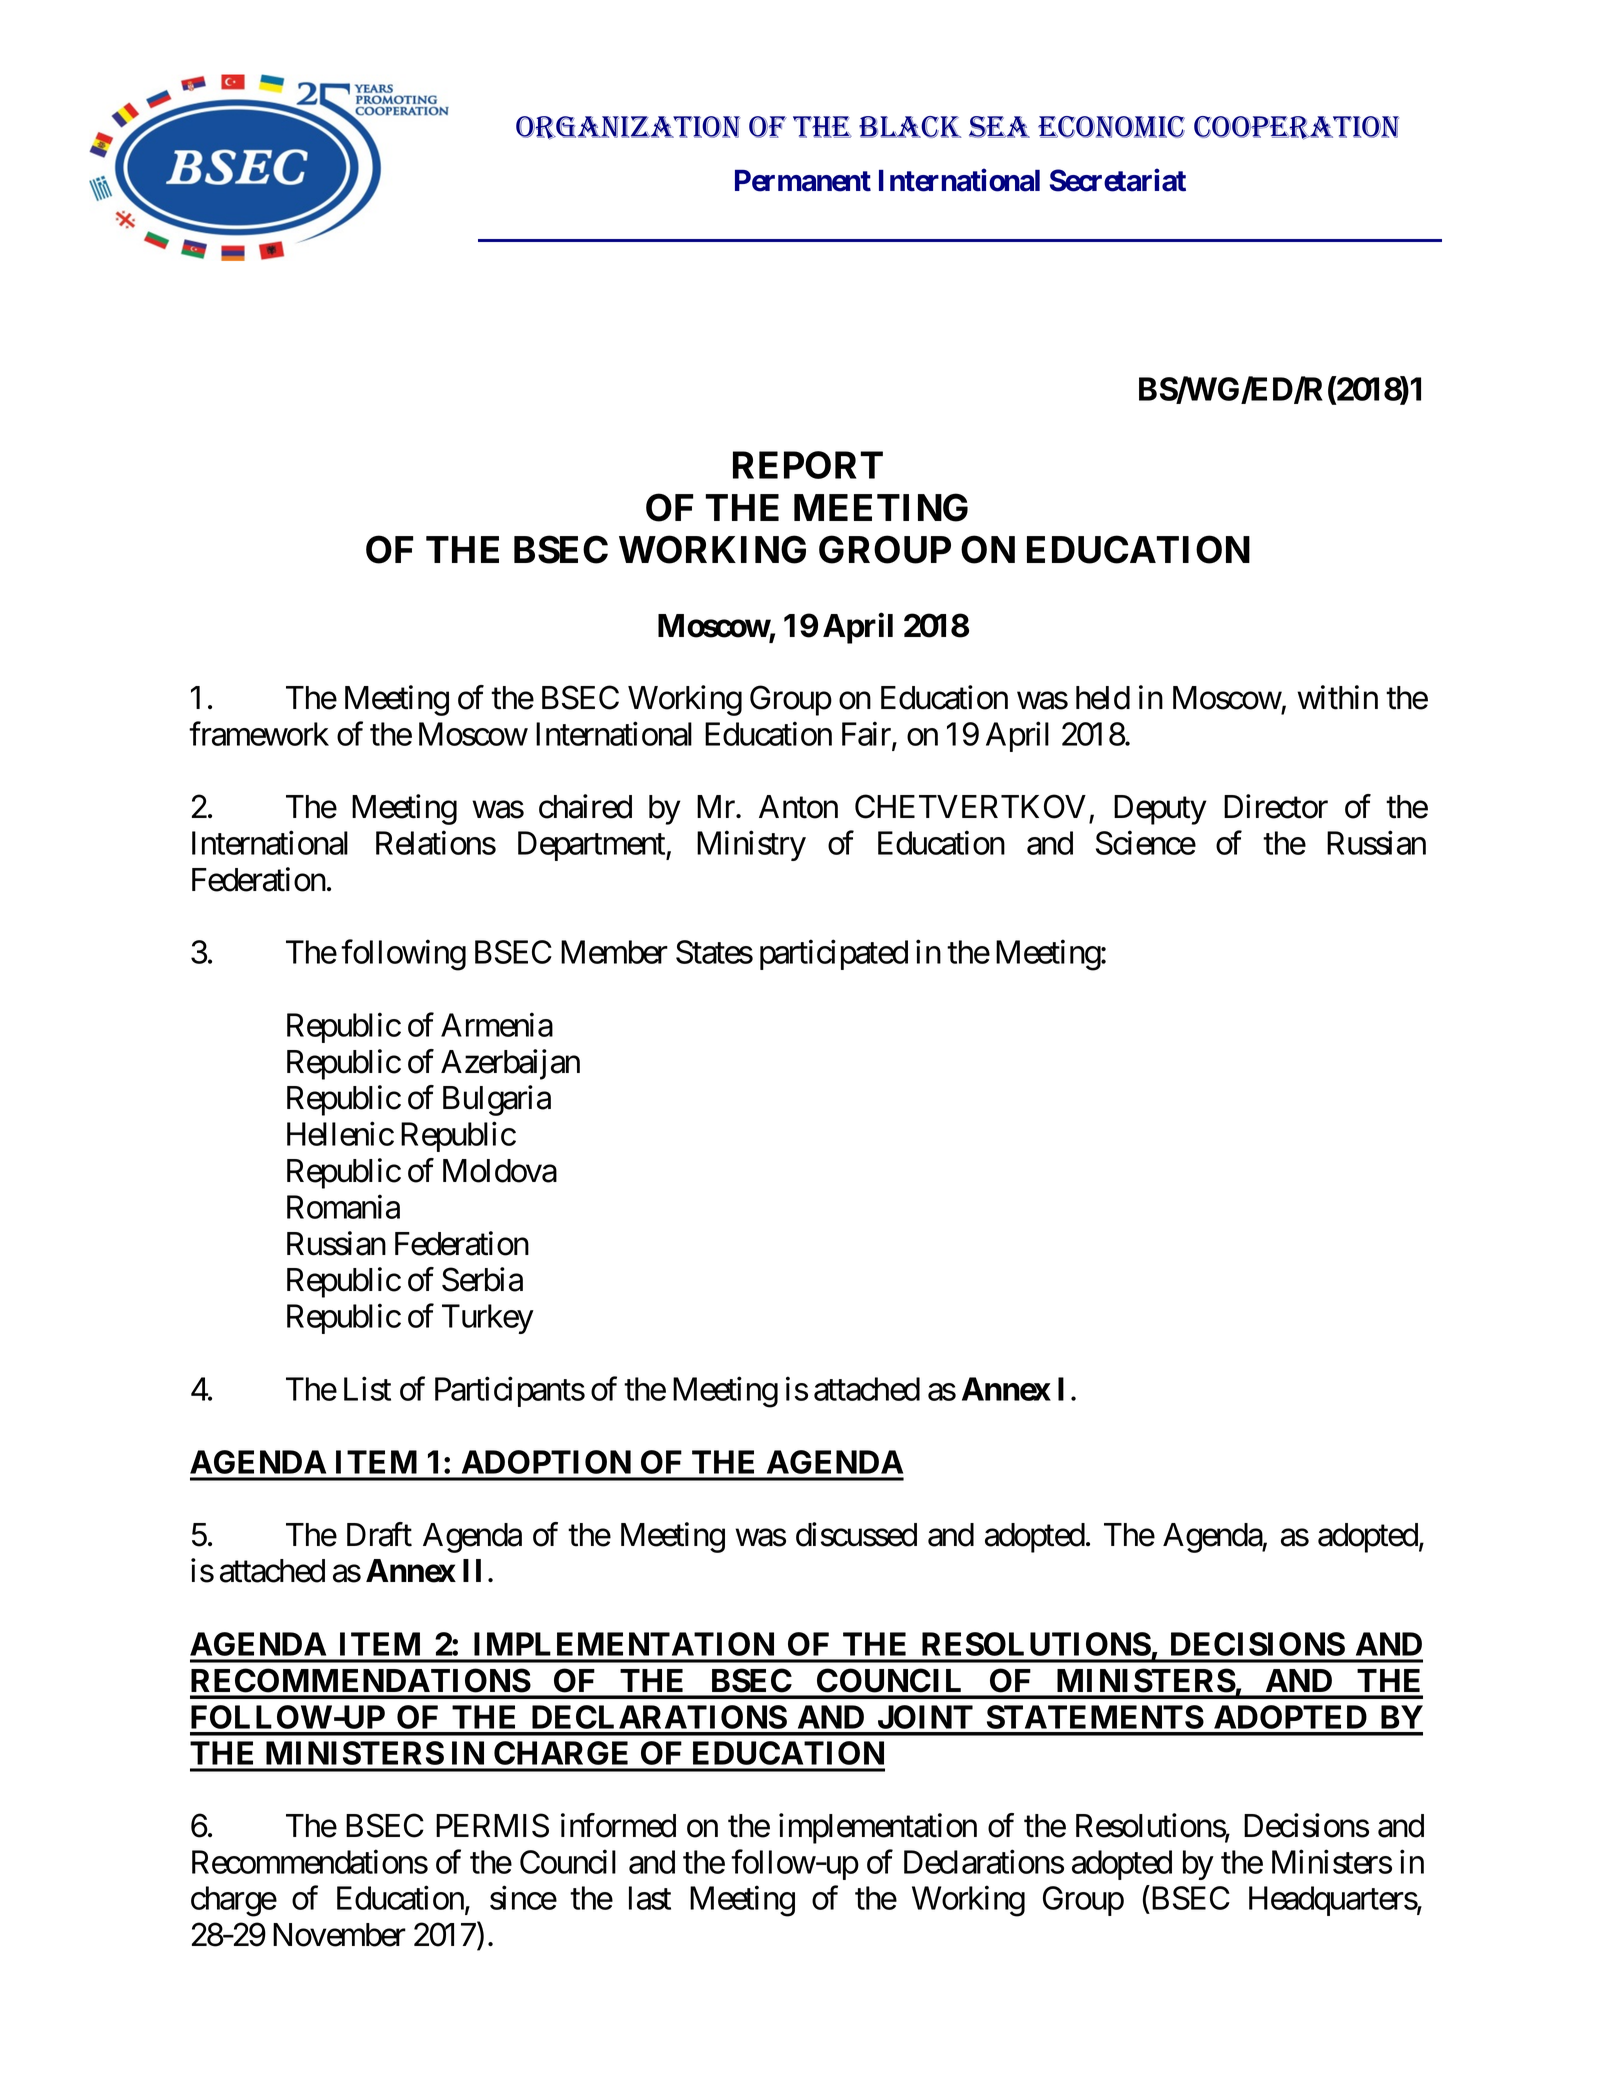 The width and height of the page is (1613, 2088). What do you see at coordinates (650, 1898) in the page?
I see `last` at bounding box center [650, 1898].
